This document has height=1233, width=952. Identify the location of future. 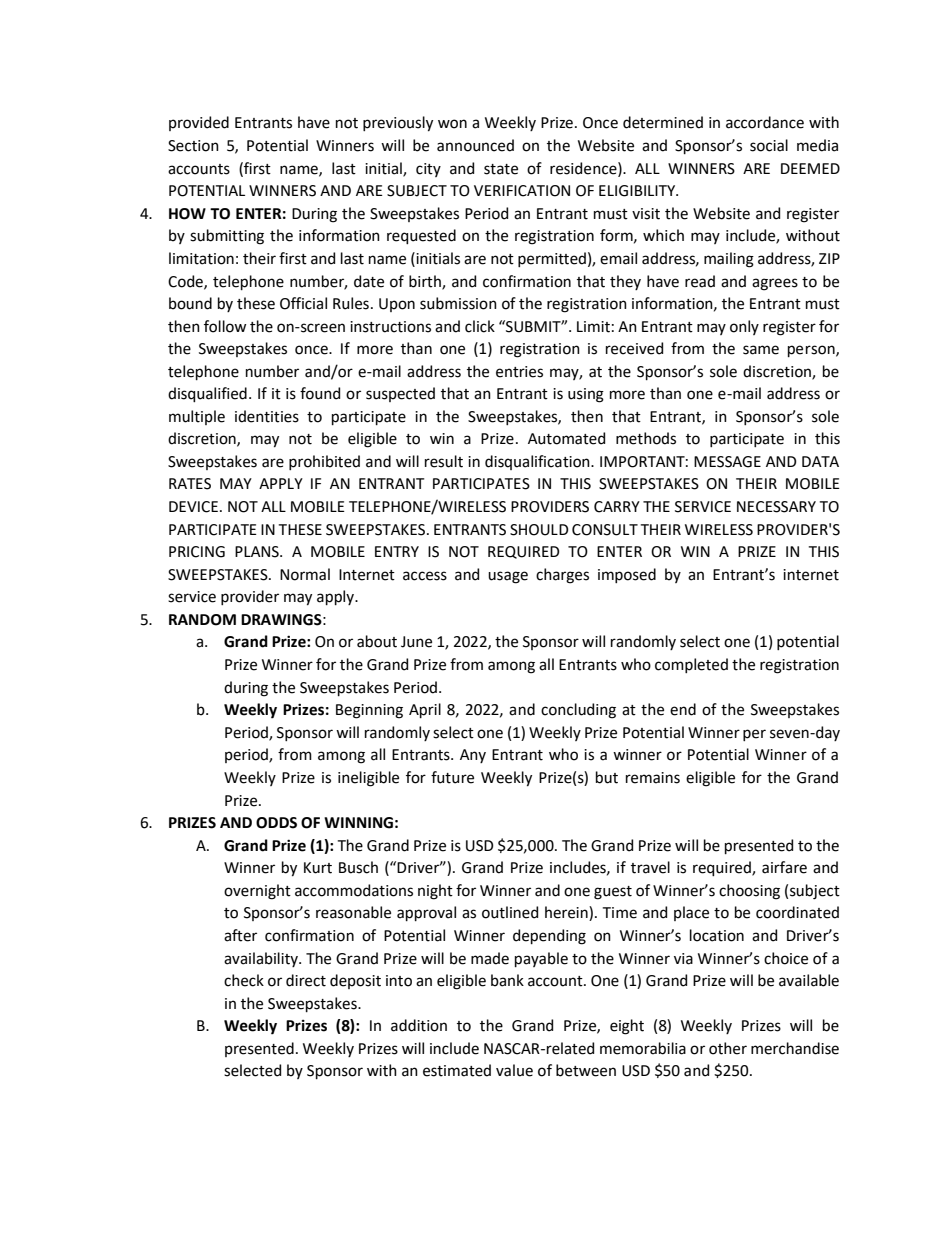
(452, 777).
